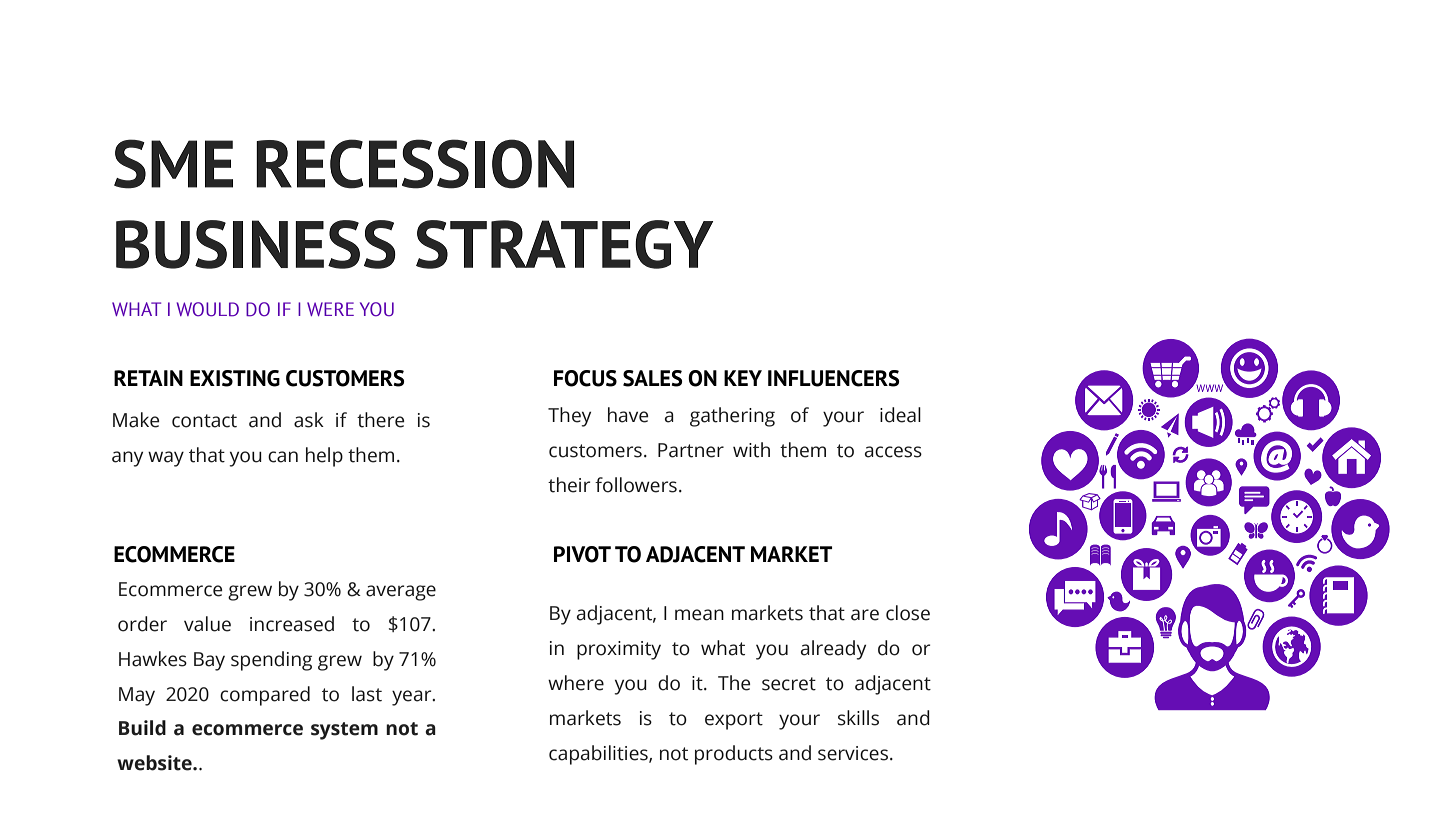 This document has height=819, width=1456. Describe the element at coordinates (173, 164) in the document. I see `SME` at that location.
